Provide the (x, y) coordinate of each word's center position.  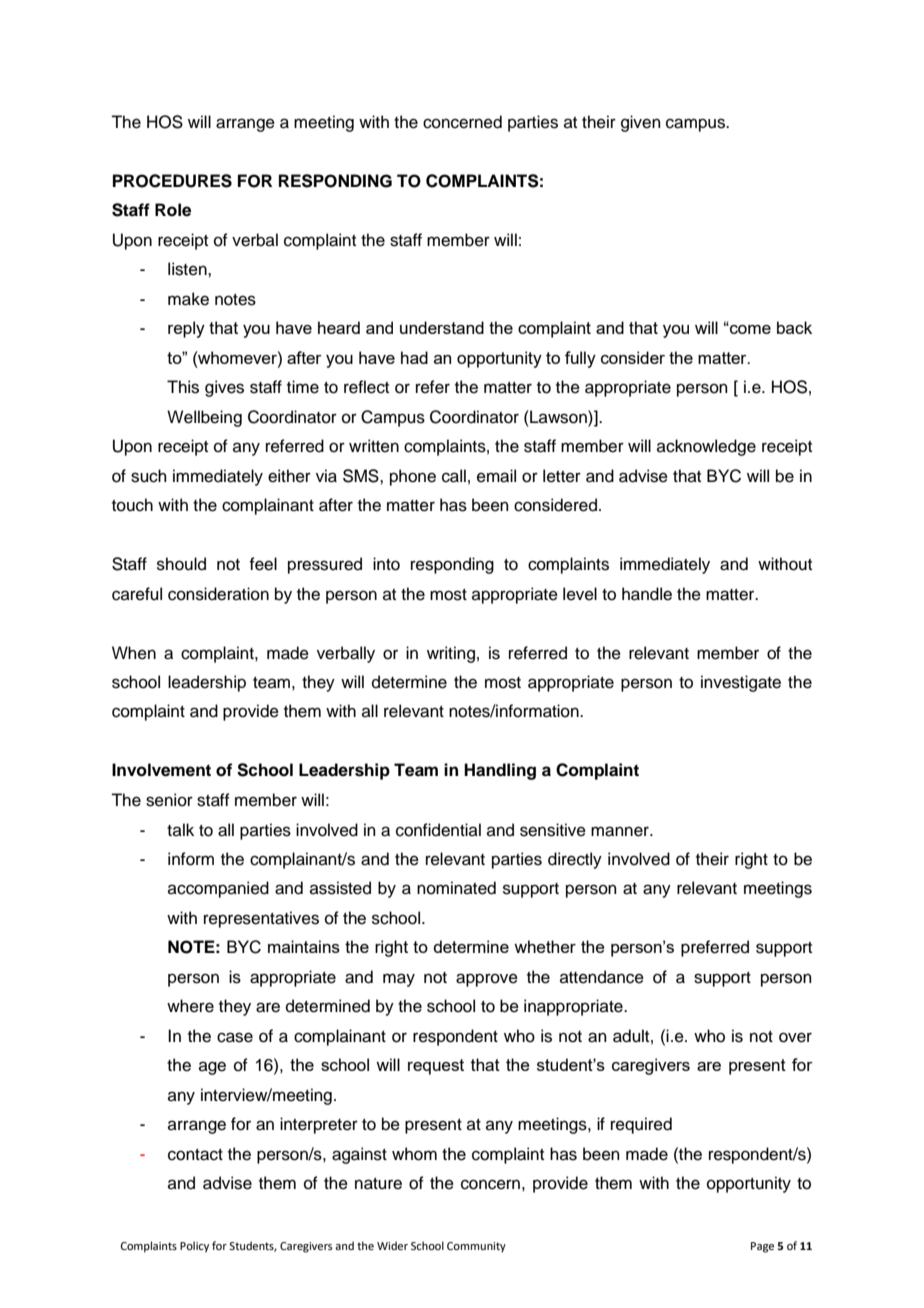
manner (621, 831)
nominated (456, 888)
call (454, 476)
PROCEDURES (172, 181)
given (641, 123)
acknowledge (706, 447)
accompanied (218, 889)
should (181, 564)
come (749, 329)
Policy (194, 1247)
